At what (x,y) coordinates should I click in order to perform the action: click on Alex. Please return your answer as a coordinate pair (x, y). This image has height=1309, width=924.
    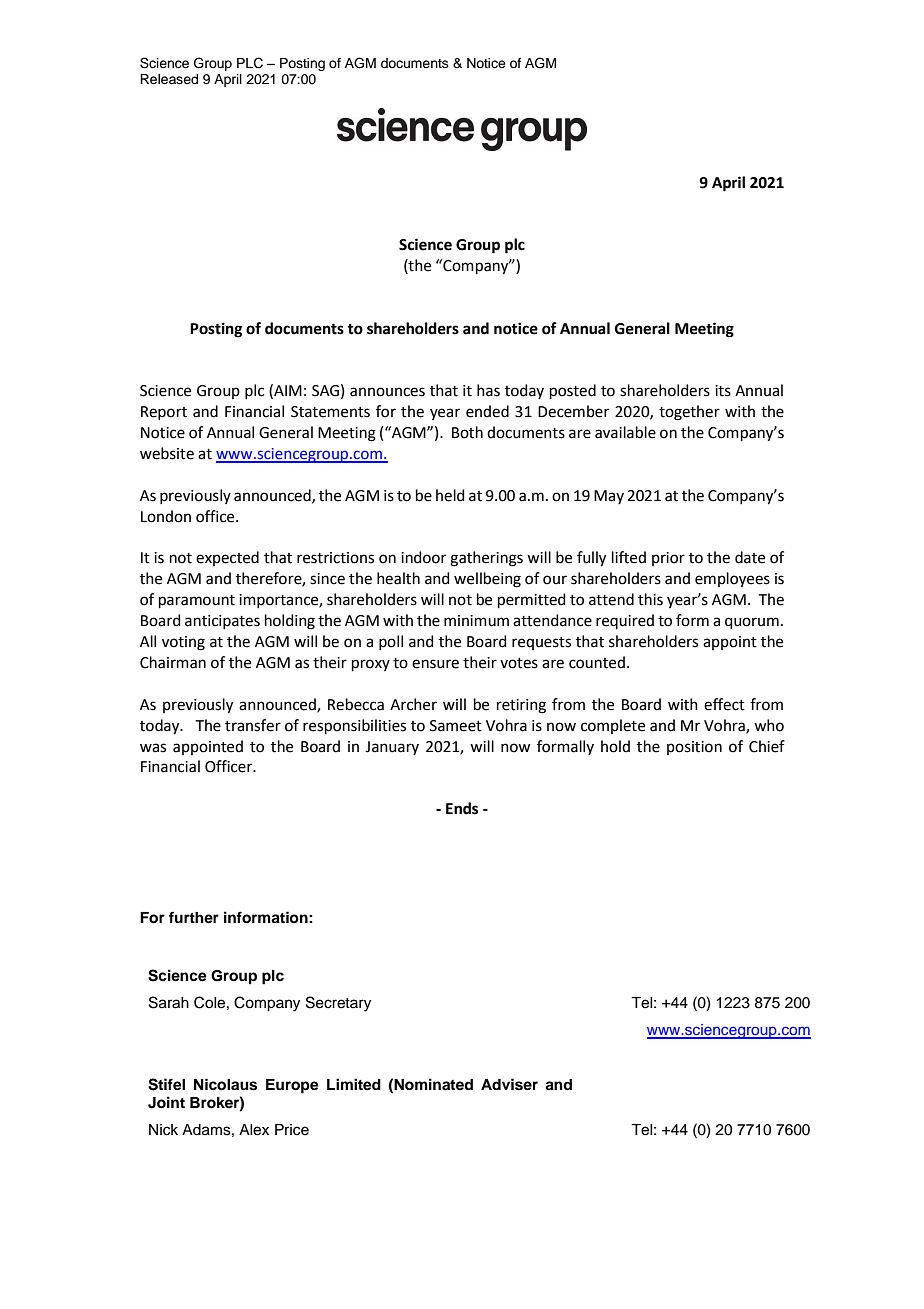
    Looking at the image, I should click on (254, 1130).
